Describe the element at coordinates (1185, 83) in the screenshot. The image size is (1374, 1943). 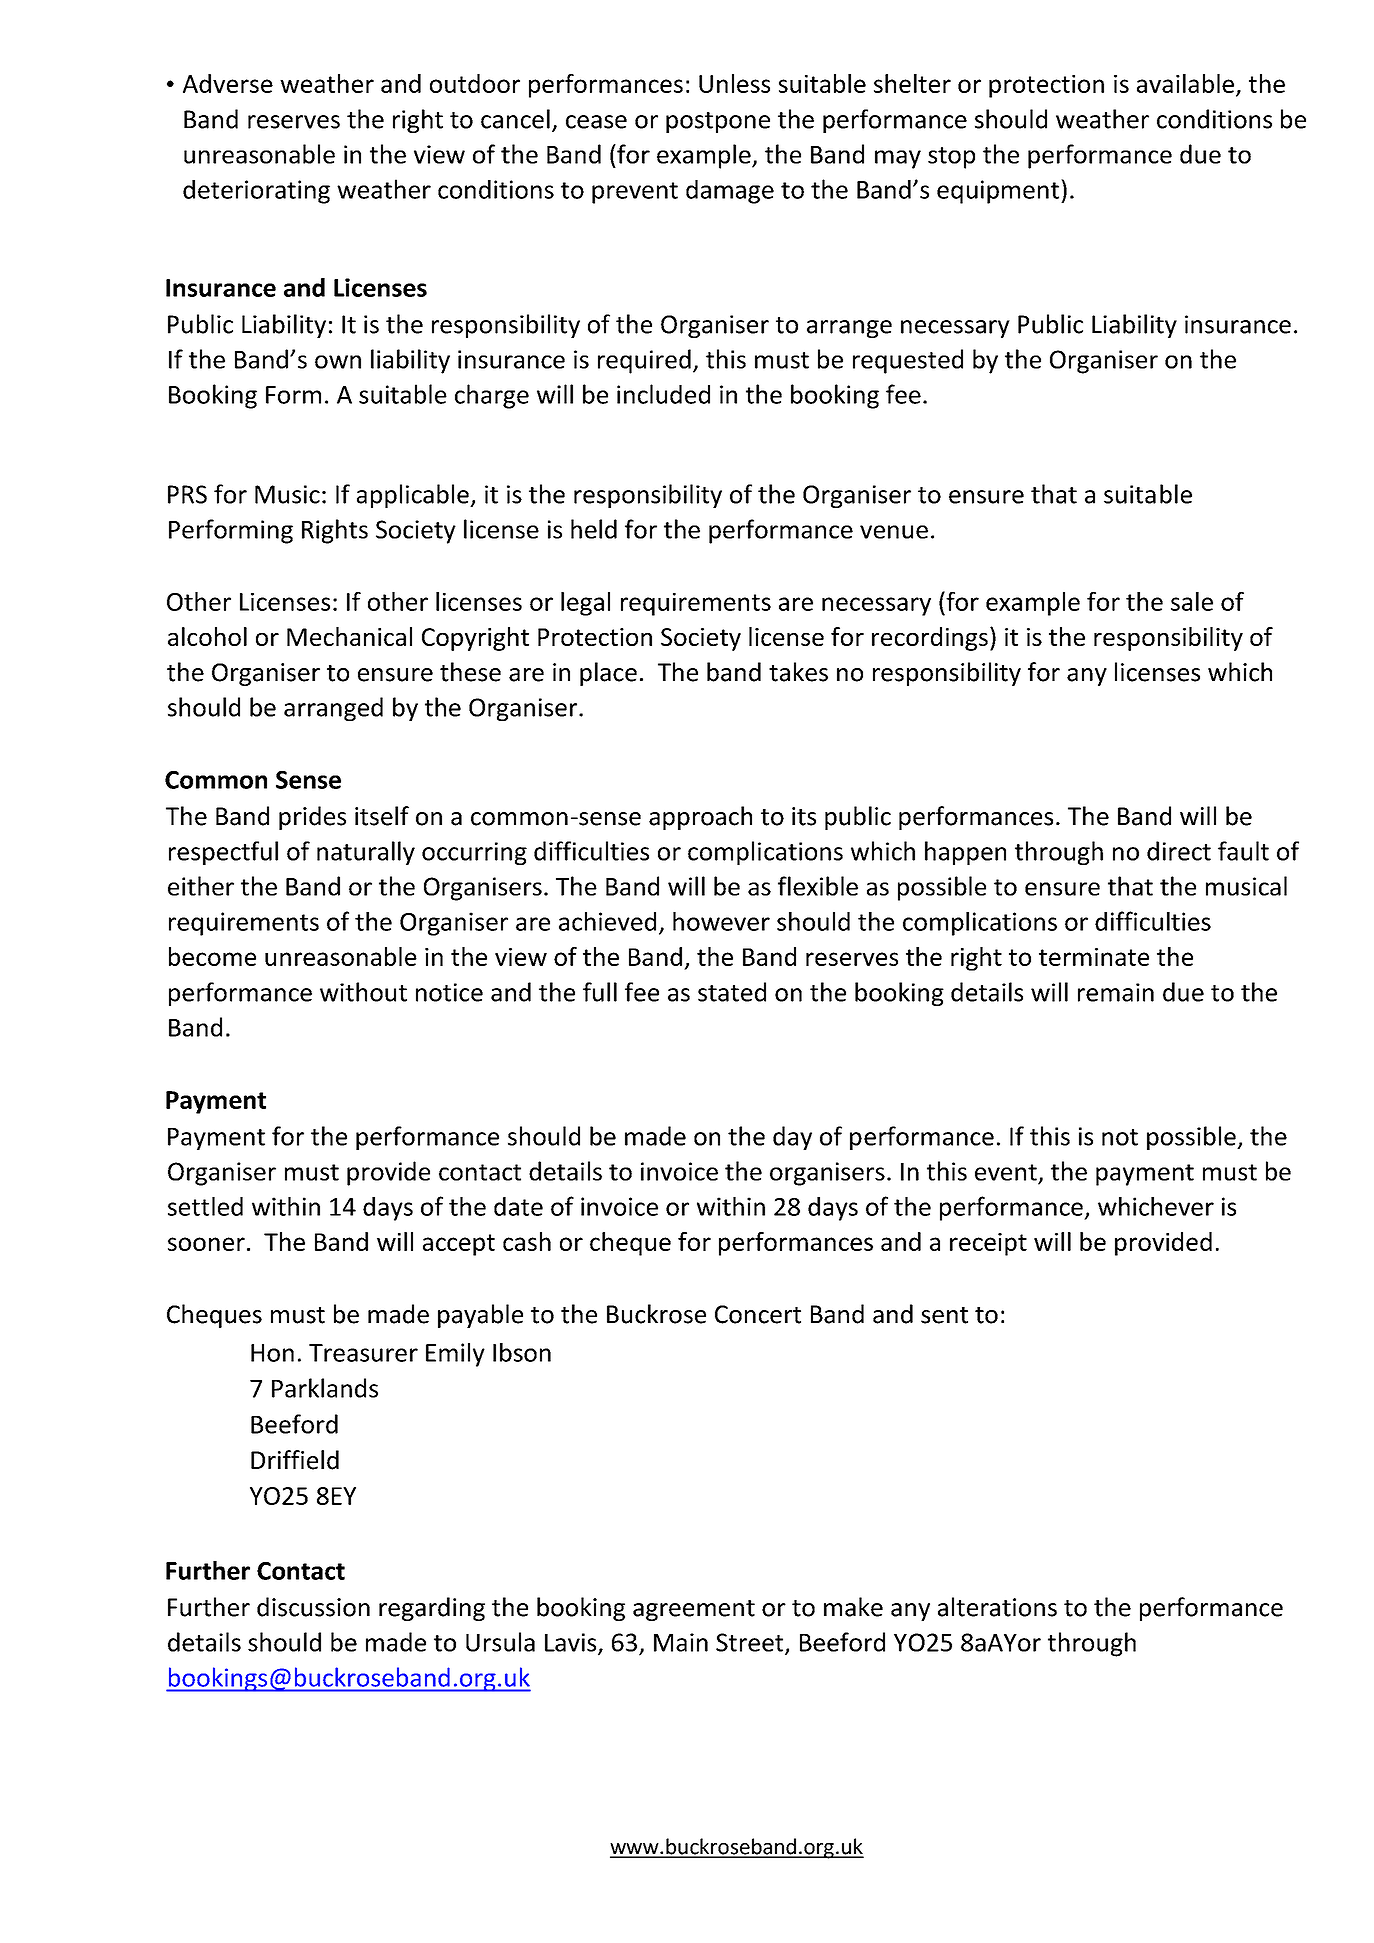
I see `available` at that location.
